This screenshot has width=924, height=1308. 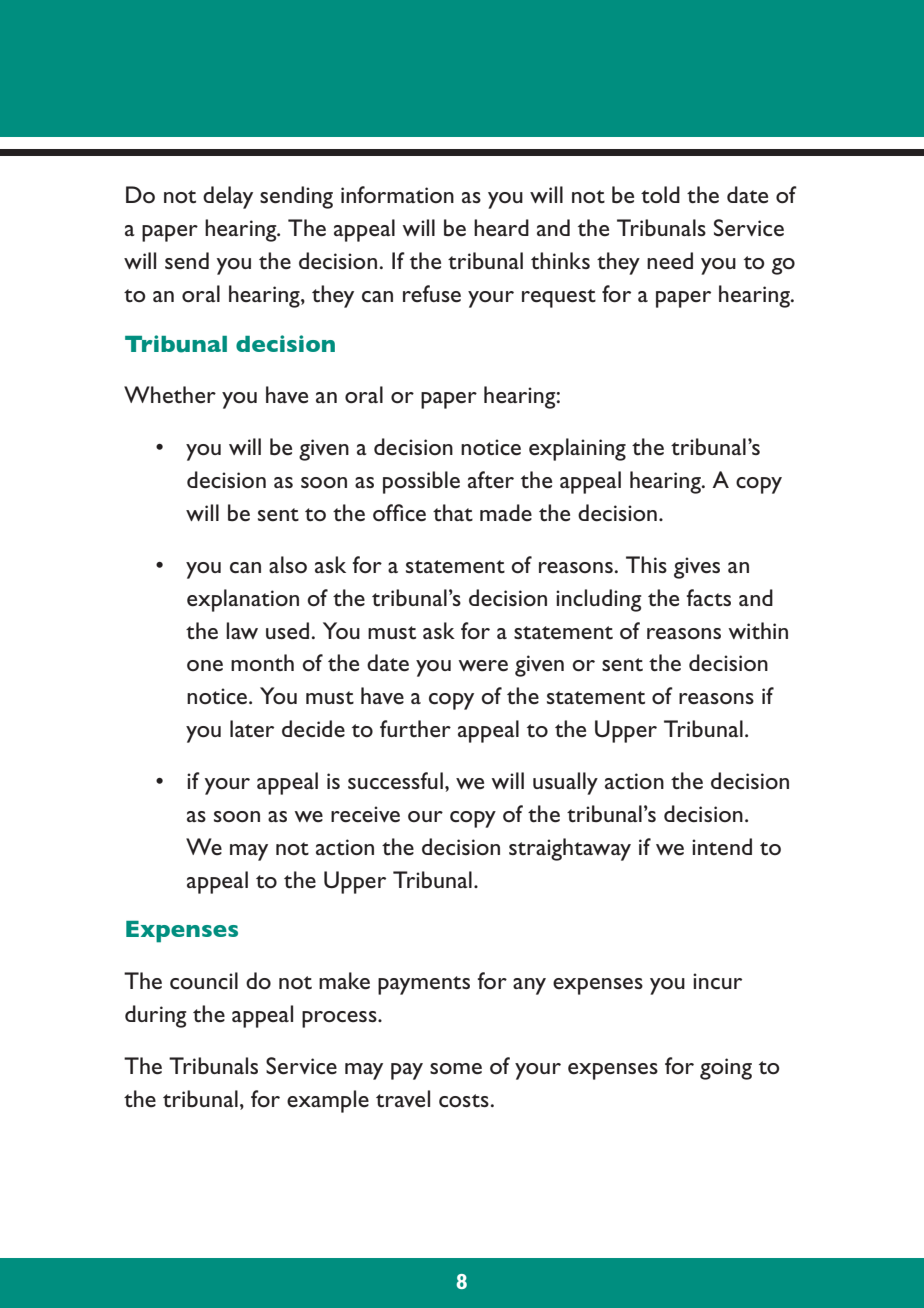 I want to click on heard, so click(x=501, y=228).
